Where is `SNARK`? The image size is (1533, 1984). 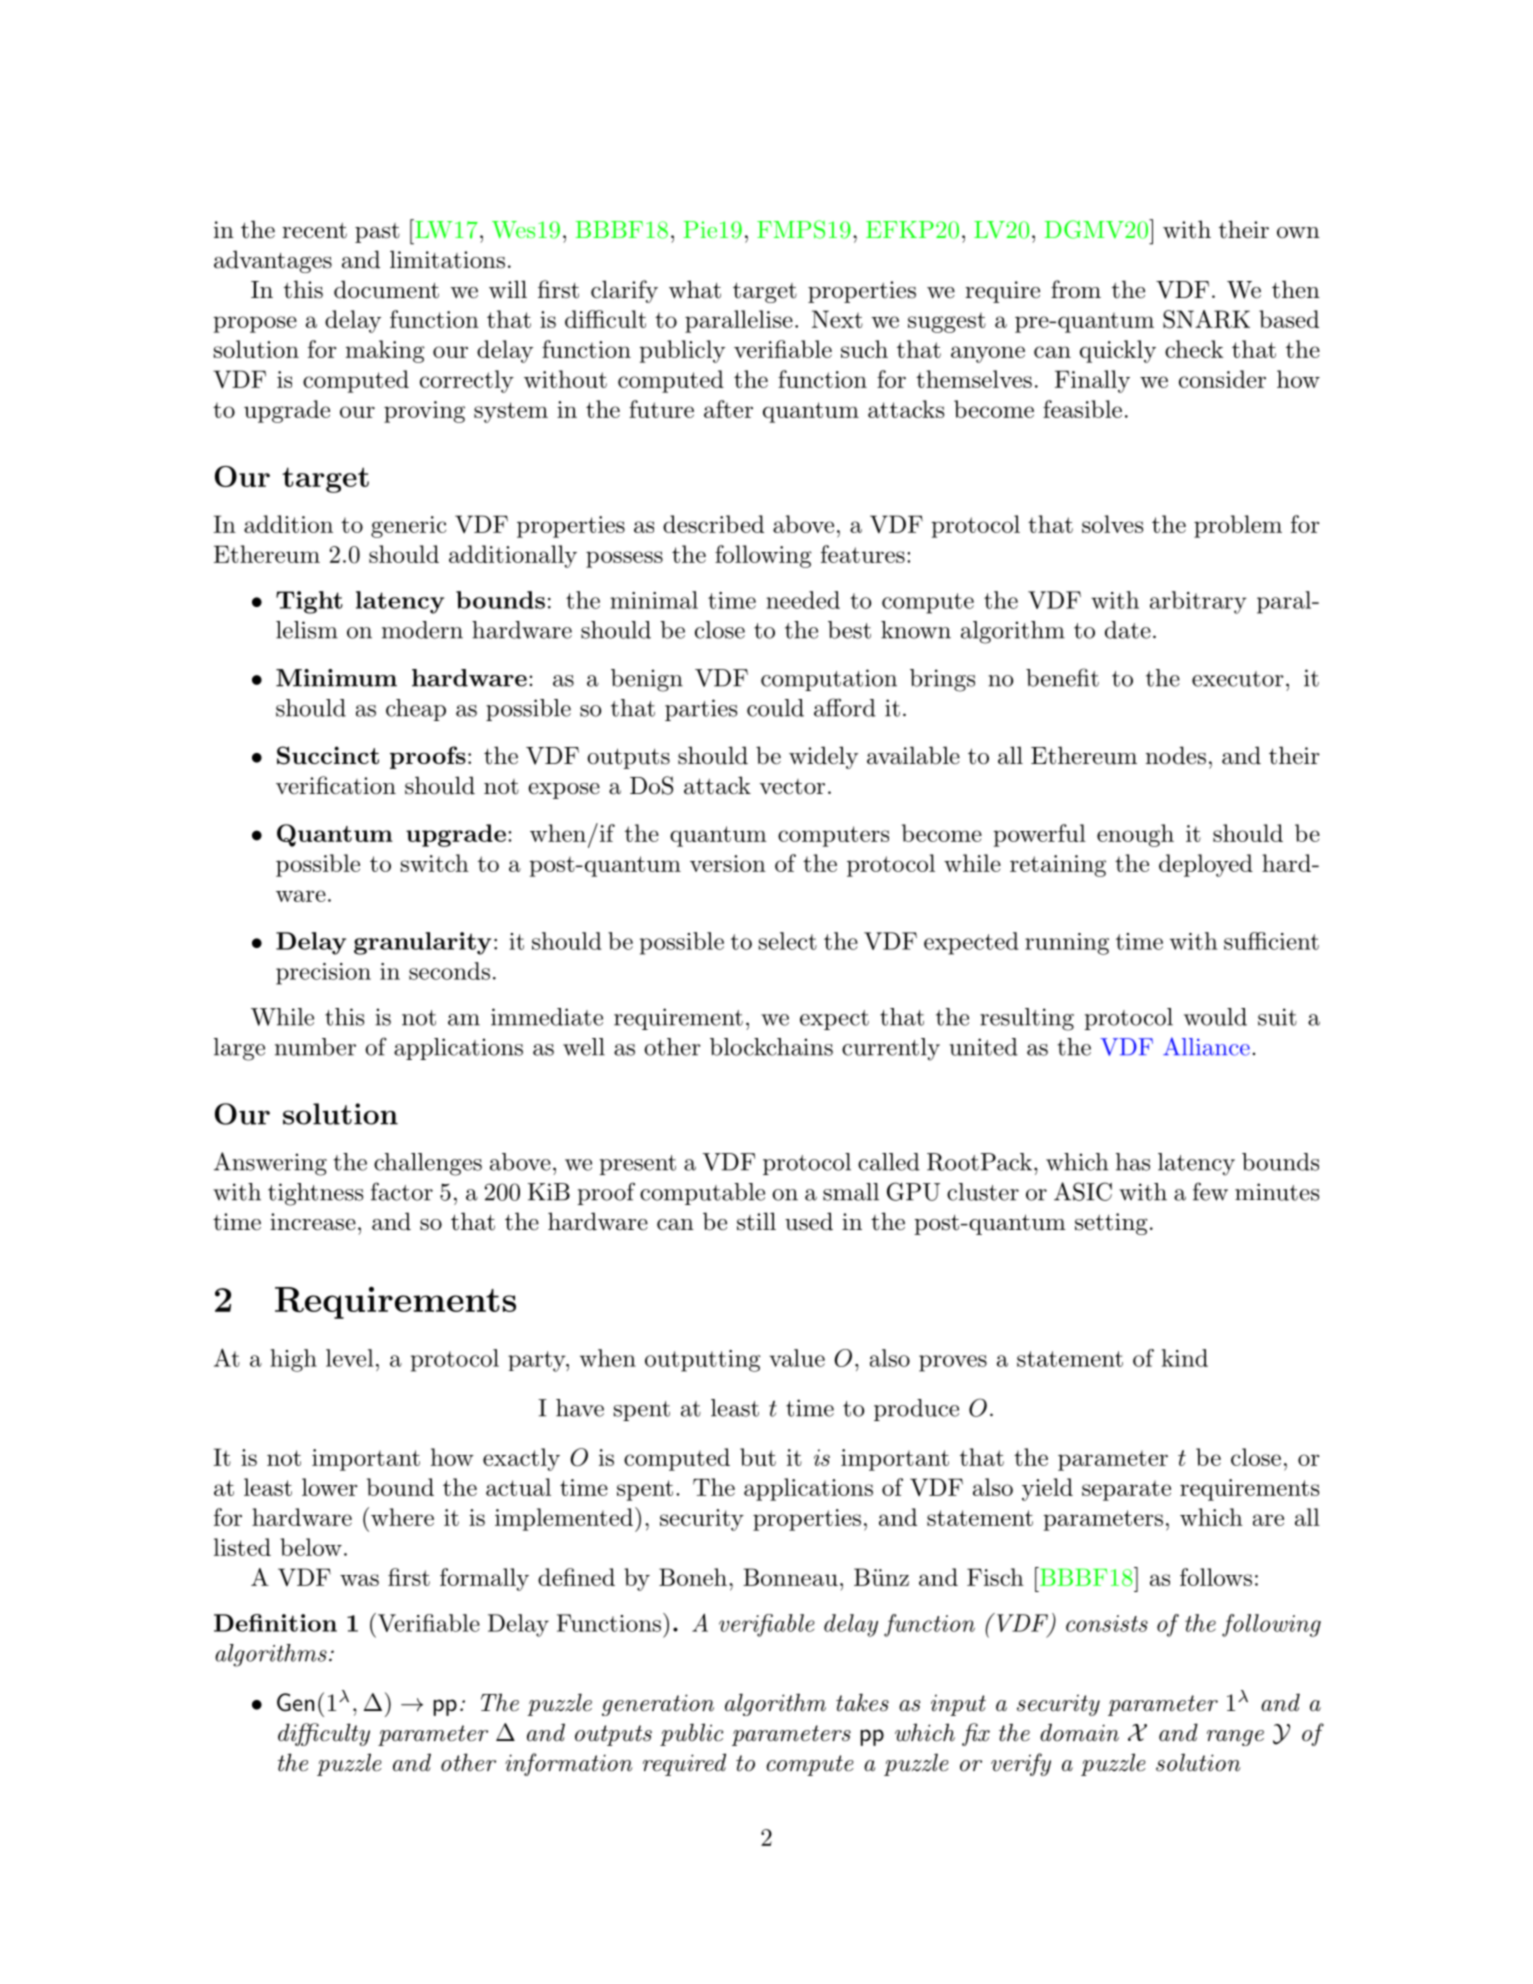 SNARK is located at coordinates (1206, 319).
